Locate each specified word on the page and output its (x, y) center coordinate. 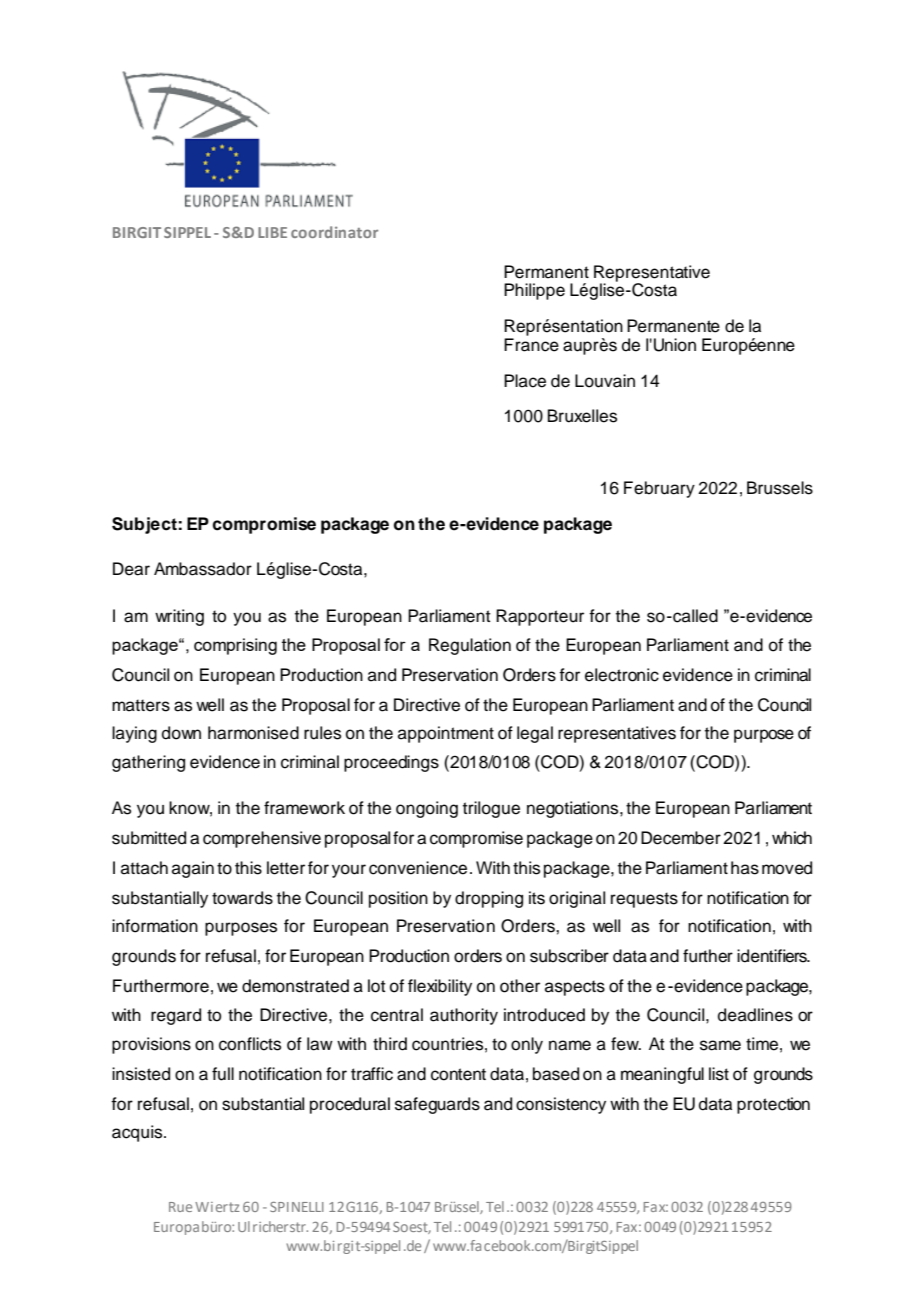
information (155, 926)
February (659, 489)
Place (525, 381)
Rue (180, 1207)
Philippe (534, 291)
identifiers (773, 956)
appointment (446, 734)
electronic (622, 675)
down (181, 733)
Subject (145, 525)
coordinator (334, 232)
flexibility (440, 987)
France (531, 345)
